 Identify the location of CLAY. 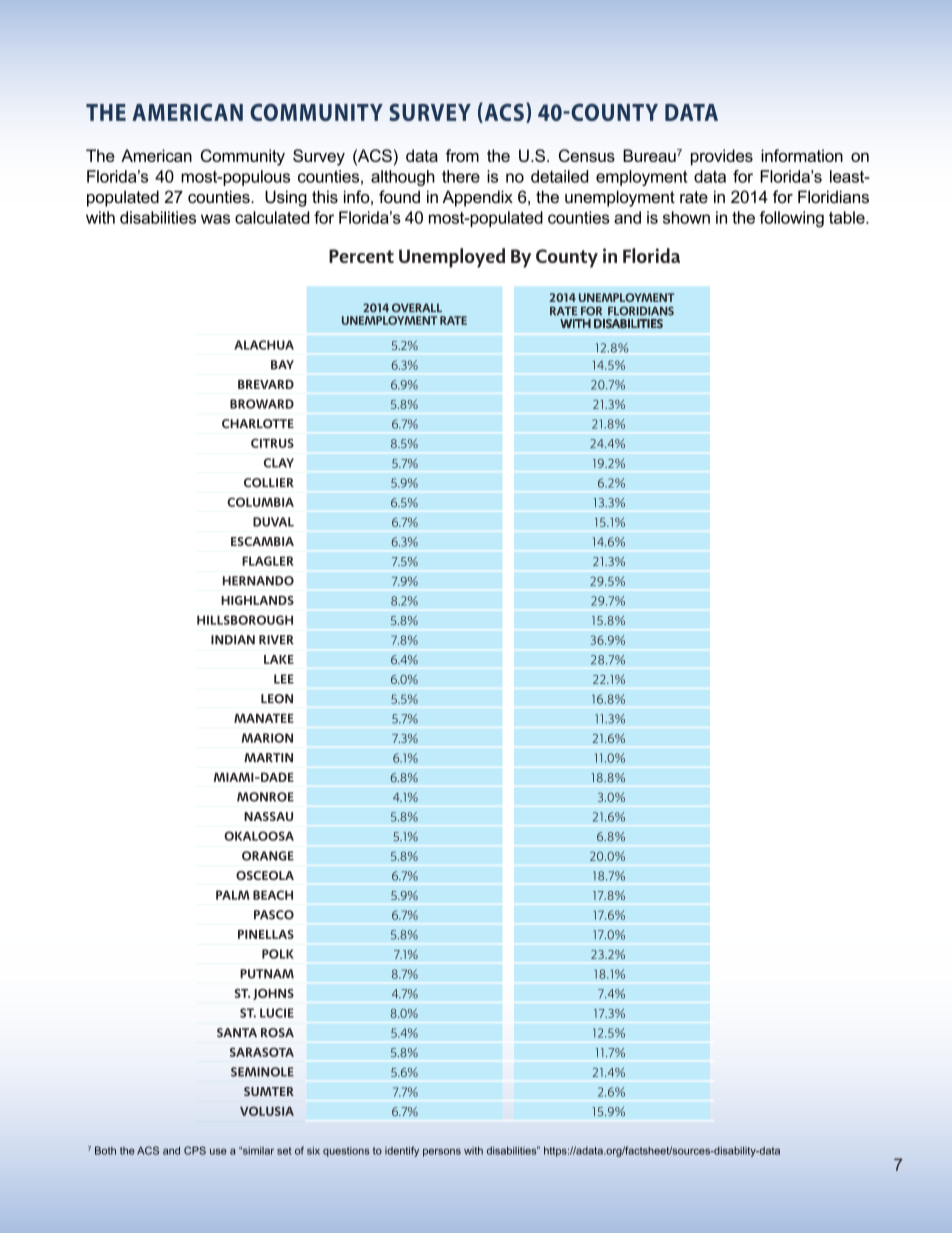
(279, 463).
